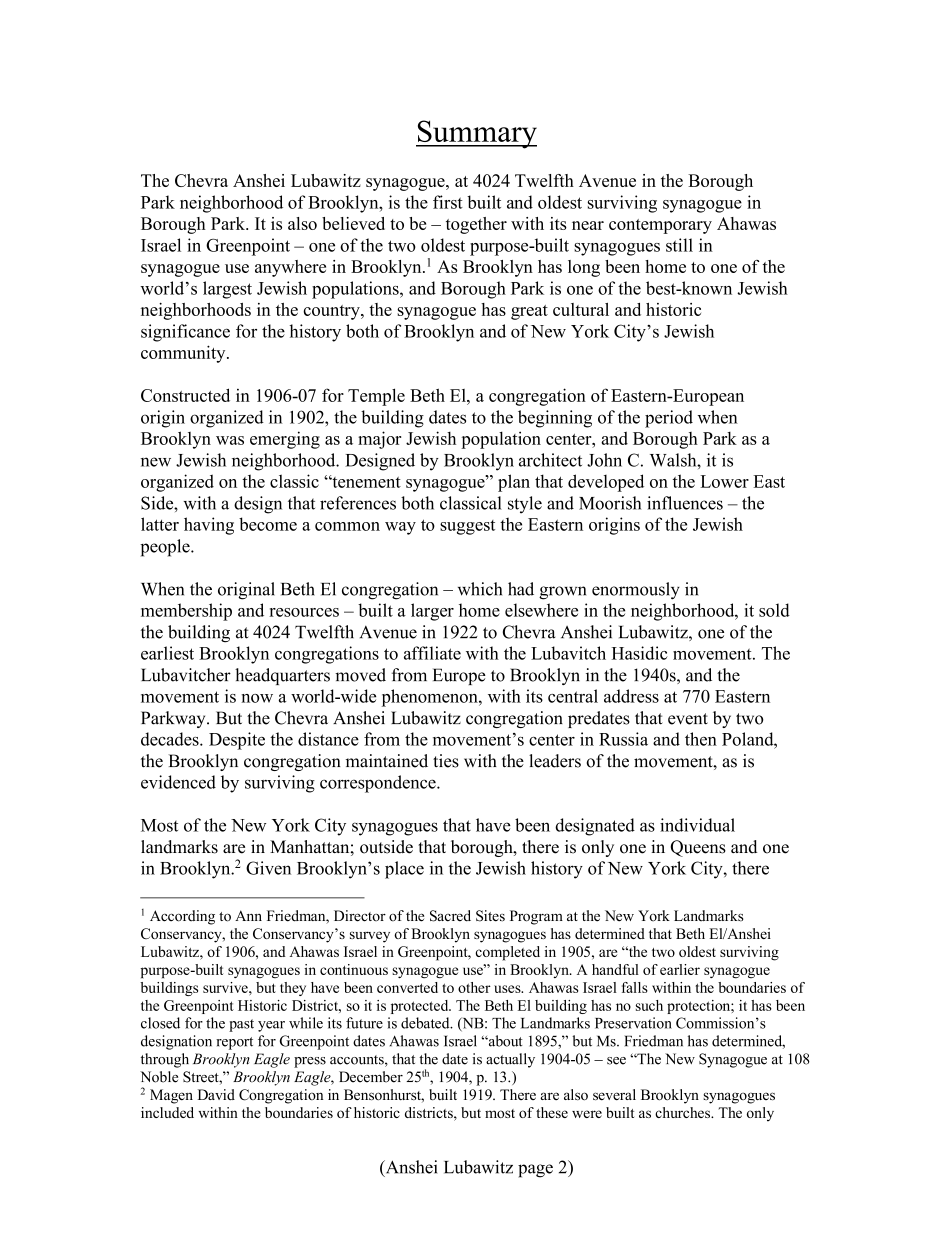 This document has width=952, height=1233. What do you see at coordinates (660, 226) in the document?
I see `contemporary` at bounding box center [660, 226].
